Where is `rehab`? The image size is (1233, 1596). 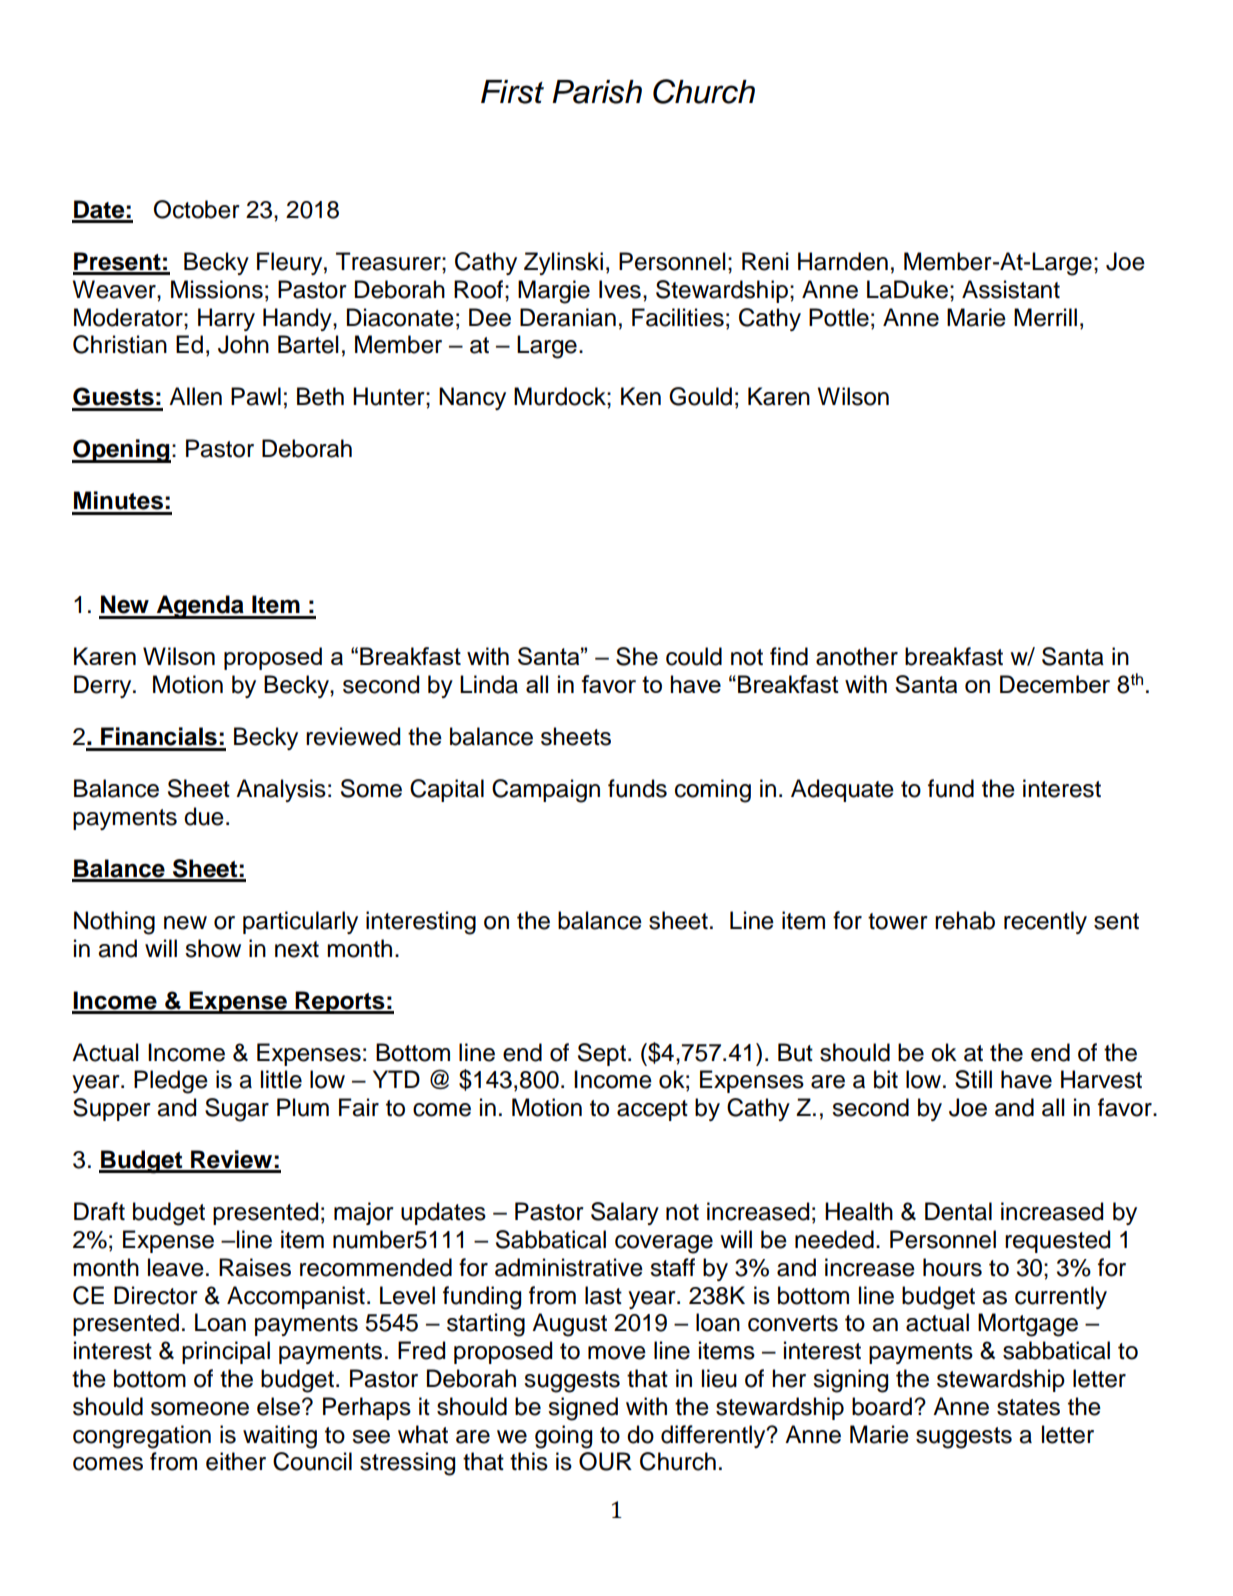
rehab is located at coordinates (965, 920).
